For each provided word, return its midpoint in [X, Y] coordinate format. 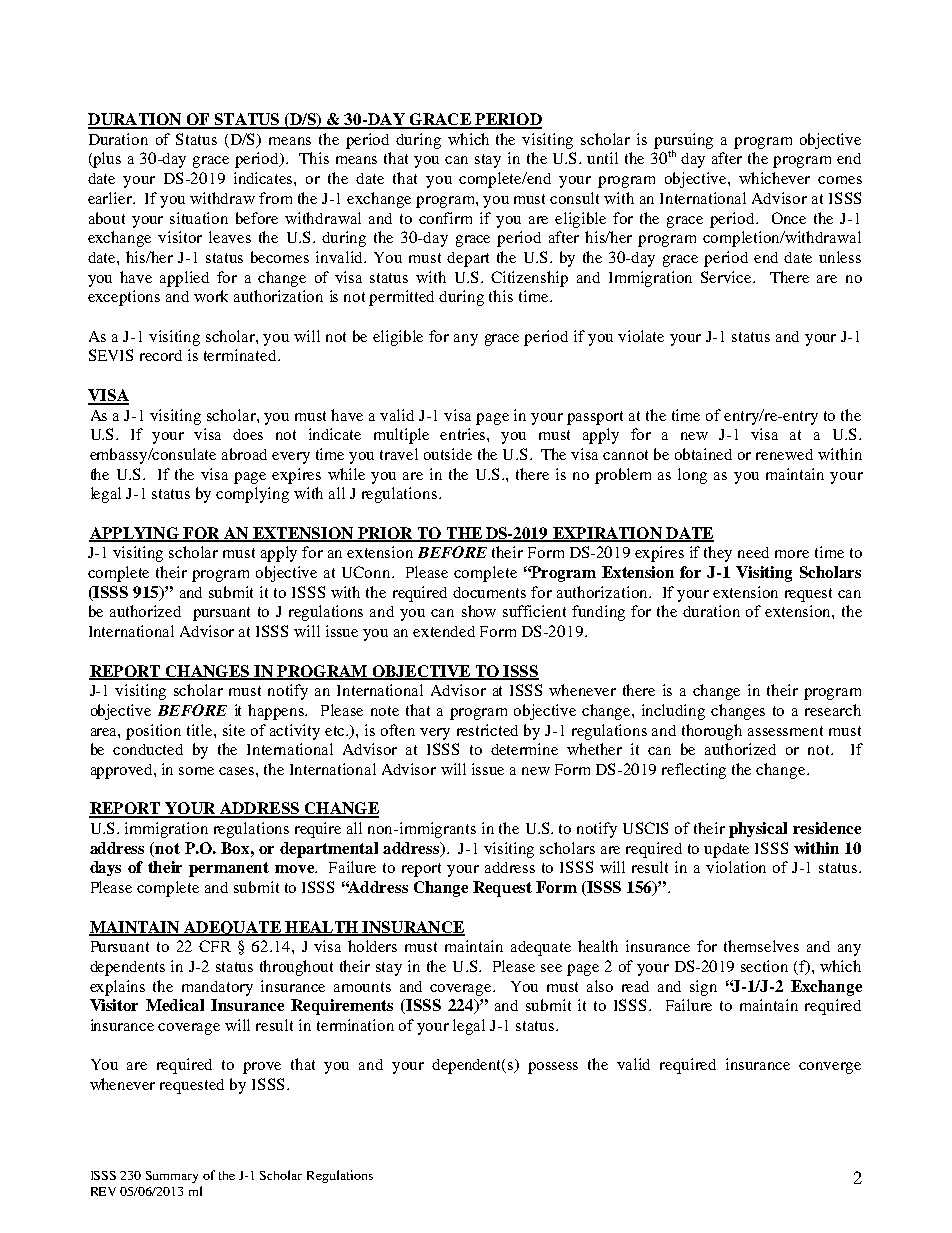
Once [789, 218]
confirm [445, 218]
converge [830, 1068]
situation [199, 218]
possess [553, 1068]
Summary [172, 1177]
